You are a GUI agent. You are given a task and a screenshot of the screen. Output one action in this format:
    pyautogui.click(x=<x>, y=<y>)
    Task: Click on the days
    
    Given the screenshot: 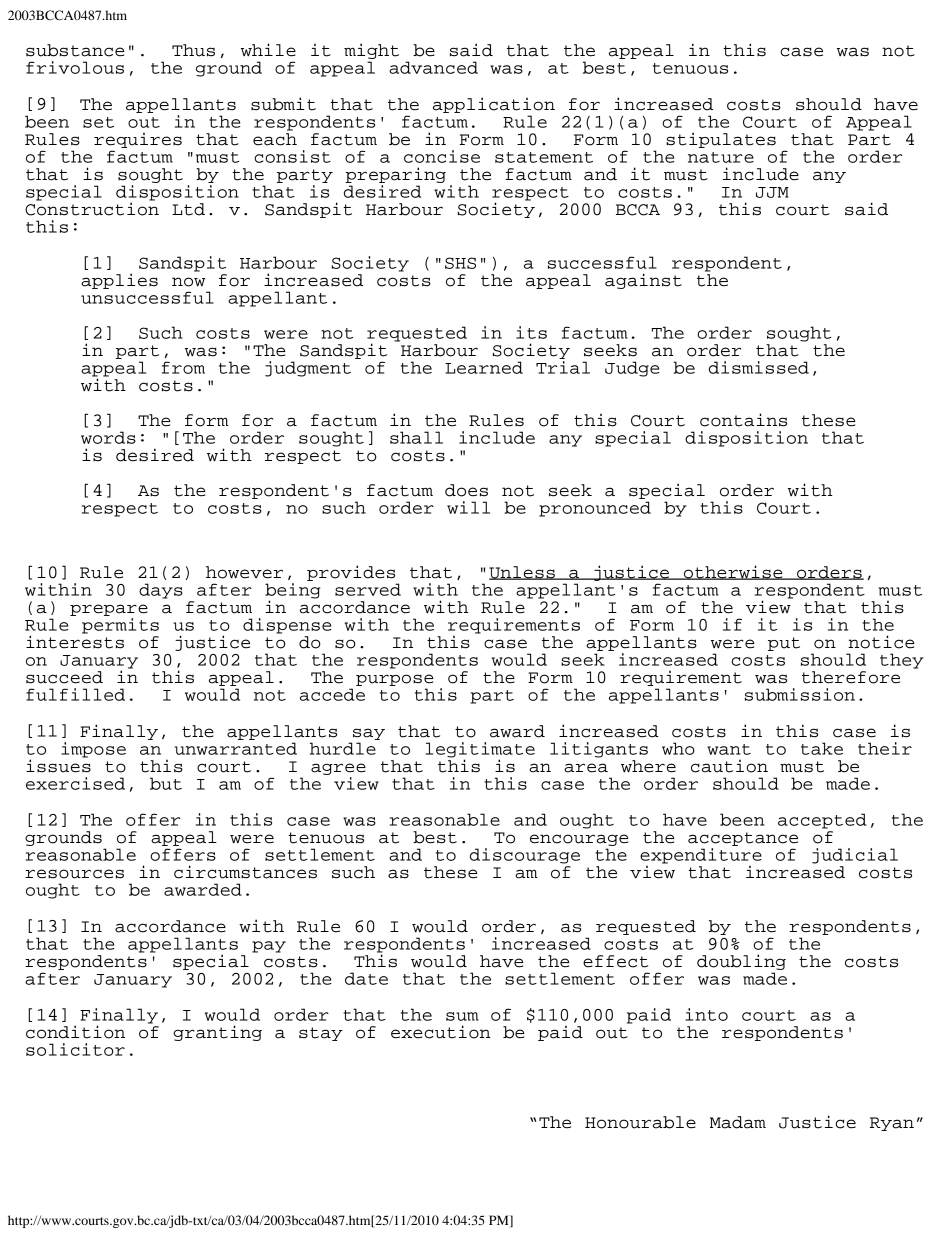 What is the action you would take?
    pyautogui.click(x=161, y=591)
